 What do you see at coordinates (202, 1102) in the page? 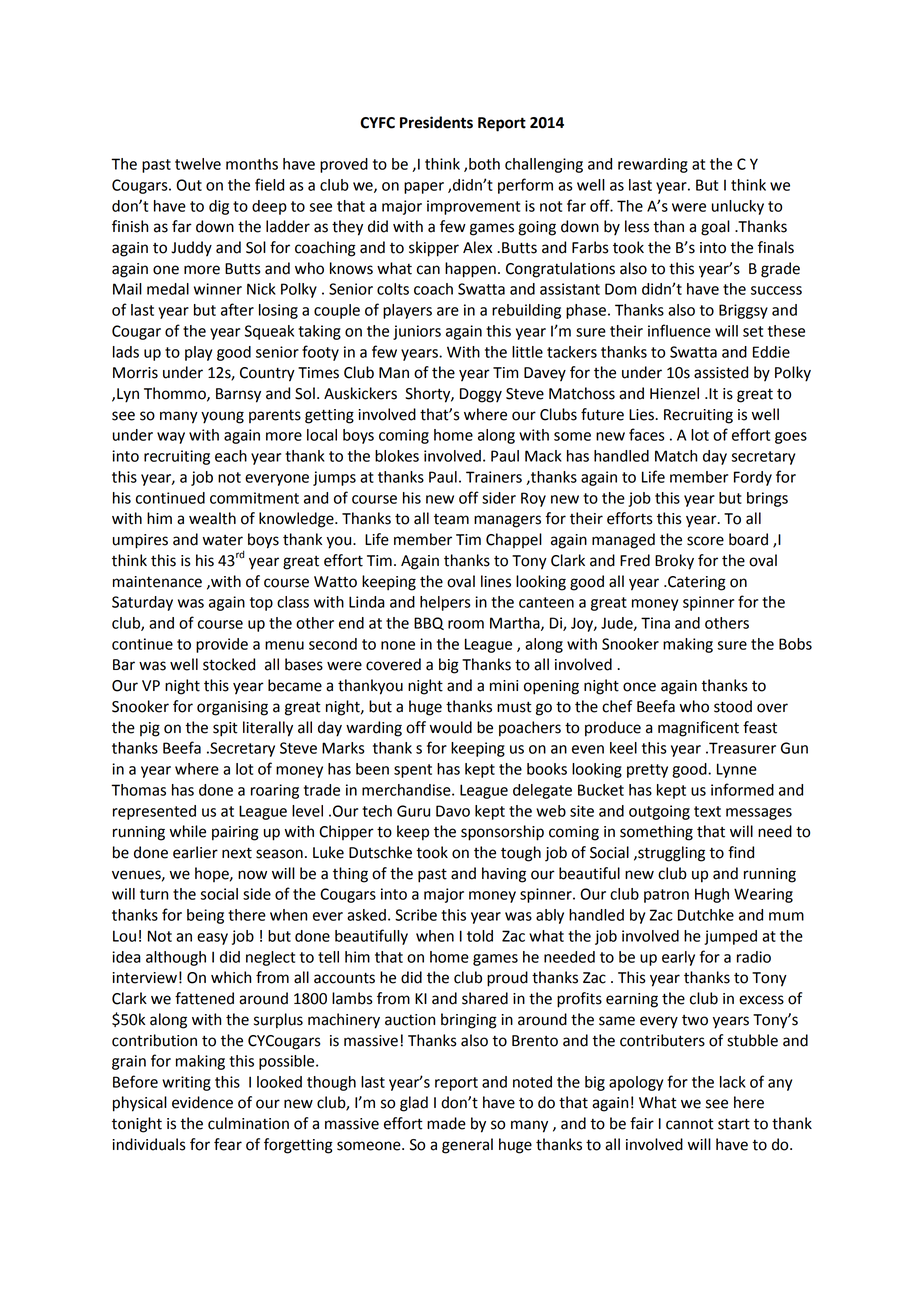
I see `evidence` at bounding box center [202, 1102].
